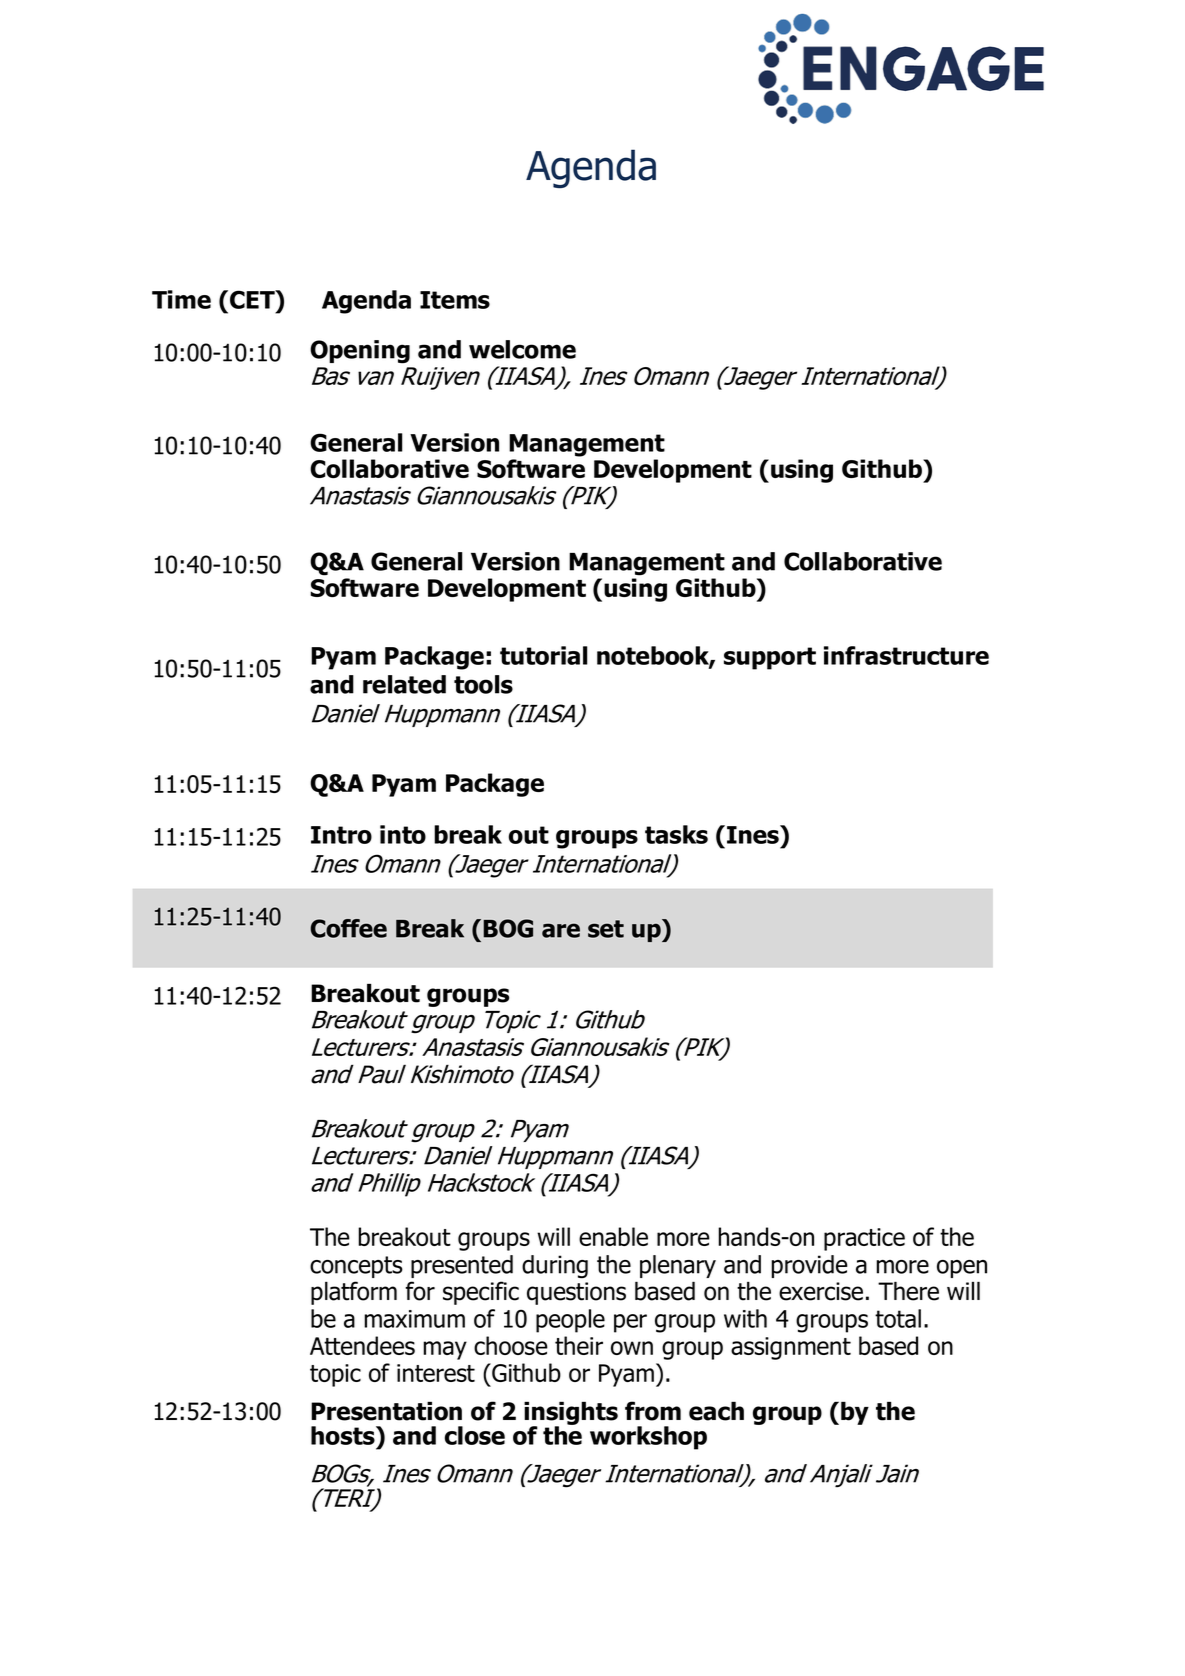 This screenshot has width=1185, height=1676. What do you see at coordinates (344, 1435) in the screenshot?
I see `hosts` at bounding box center [344, 1435].
